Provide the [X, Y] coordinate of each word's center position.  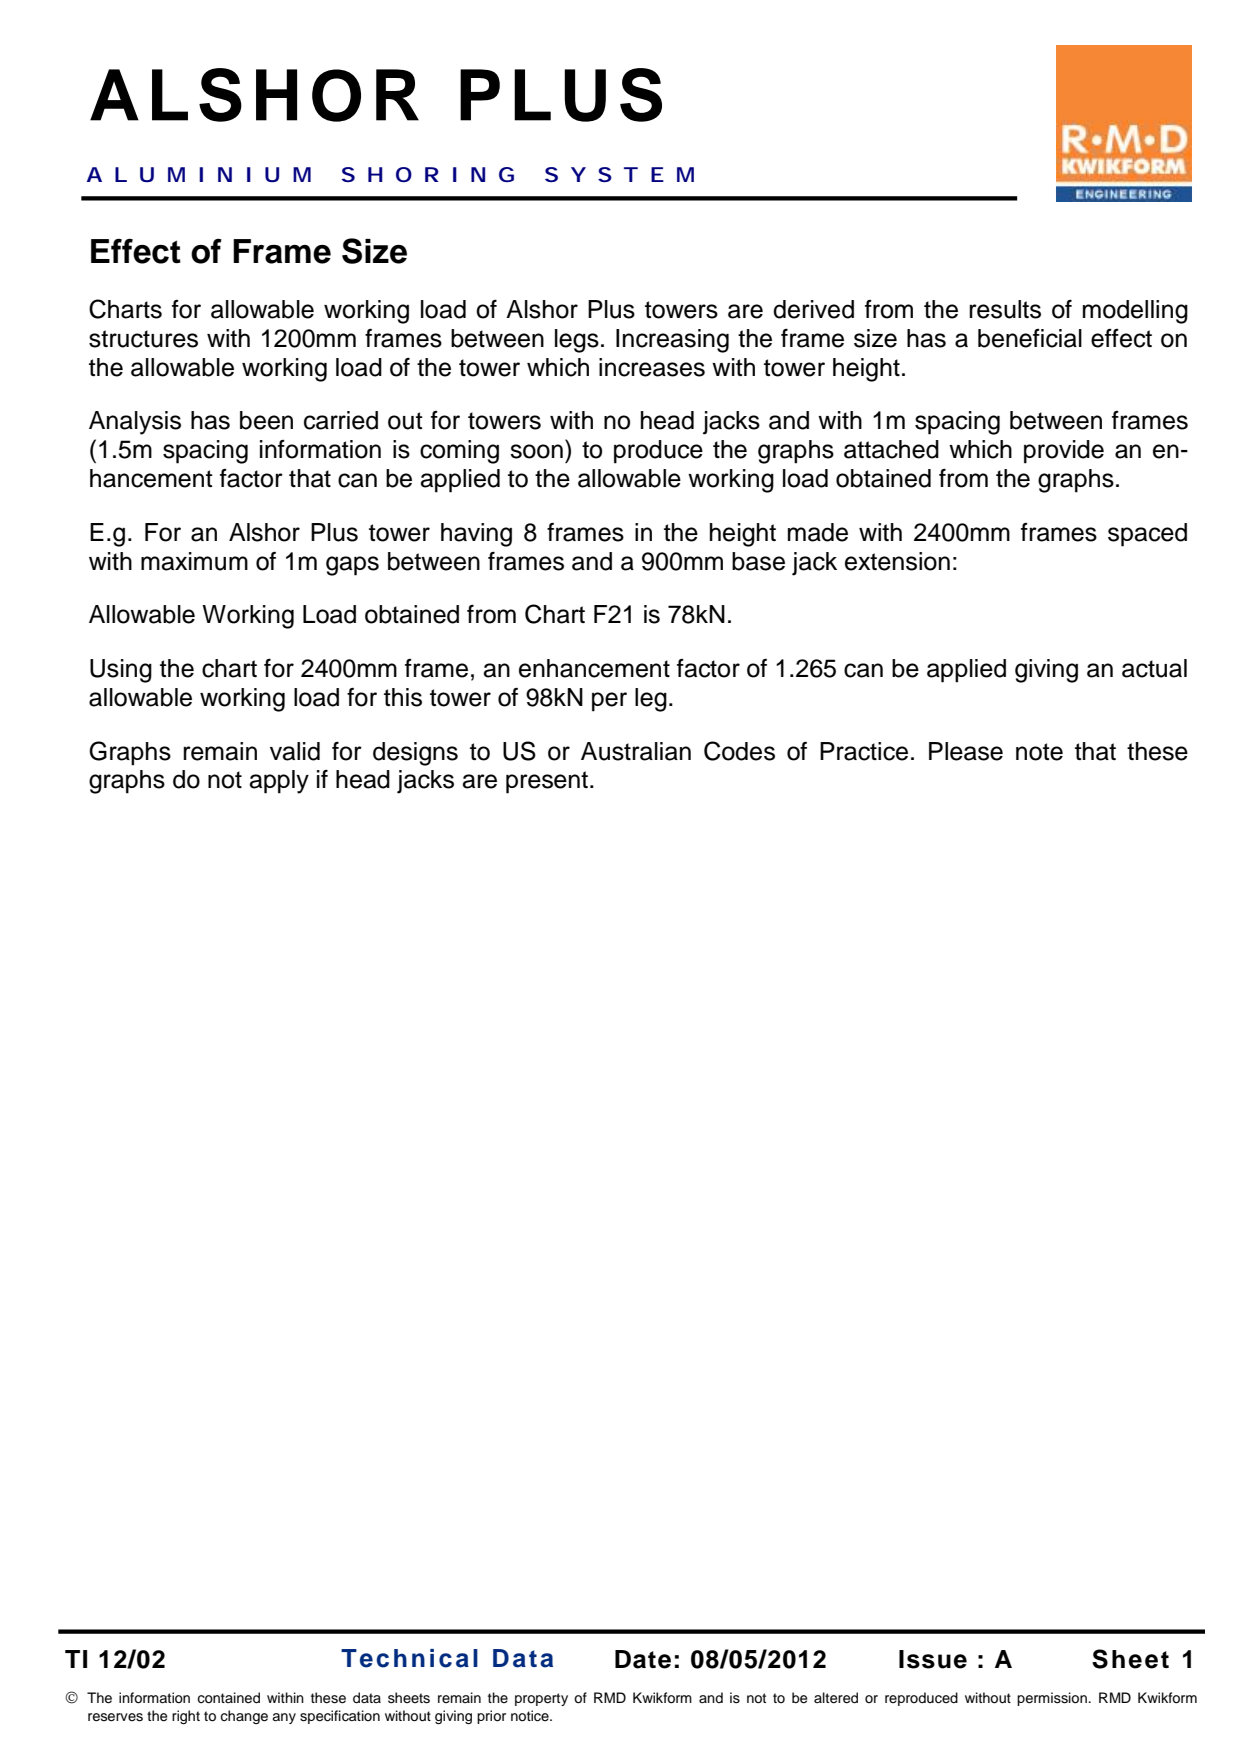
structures [143, 339]
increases [652, 367]
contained [228, 1698]
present [548, 782]
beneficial [1030, 338]
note [1039, 752]
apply [279, 782]
